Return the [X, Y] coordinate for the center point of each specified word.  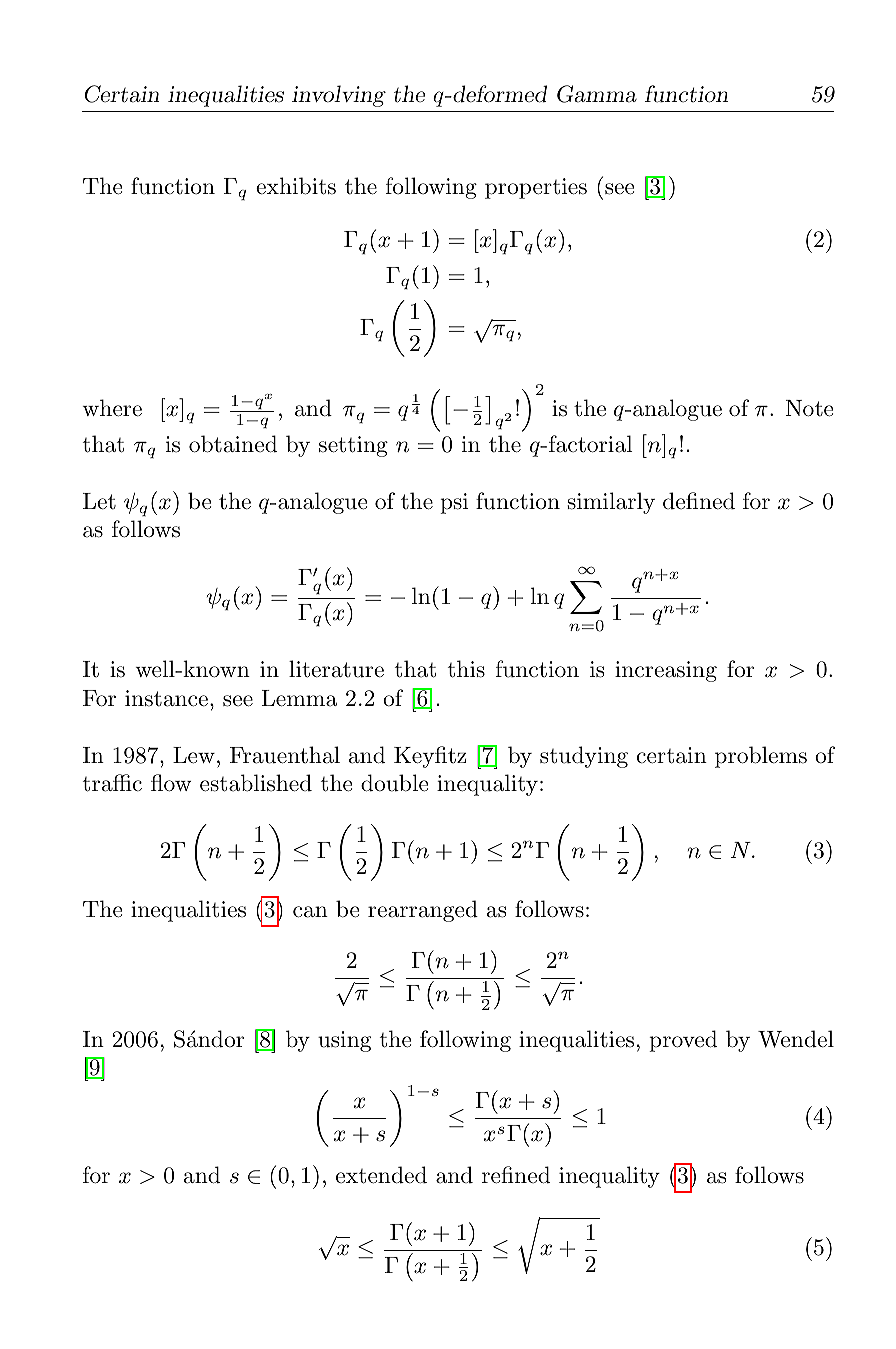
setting [353, 446]
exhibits [296, 186]
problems [761, 757]
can [310, 912]
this [466, 669]
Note [809, 408]
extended [381, 1175]
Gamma [597, 94]
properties [536, 188]
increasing [666, 671]
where [112, 408]
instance [166, 698]
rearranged [423, 911]
